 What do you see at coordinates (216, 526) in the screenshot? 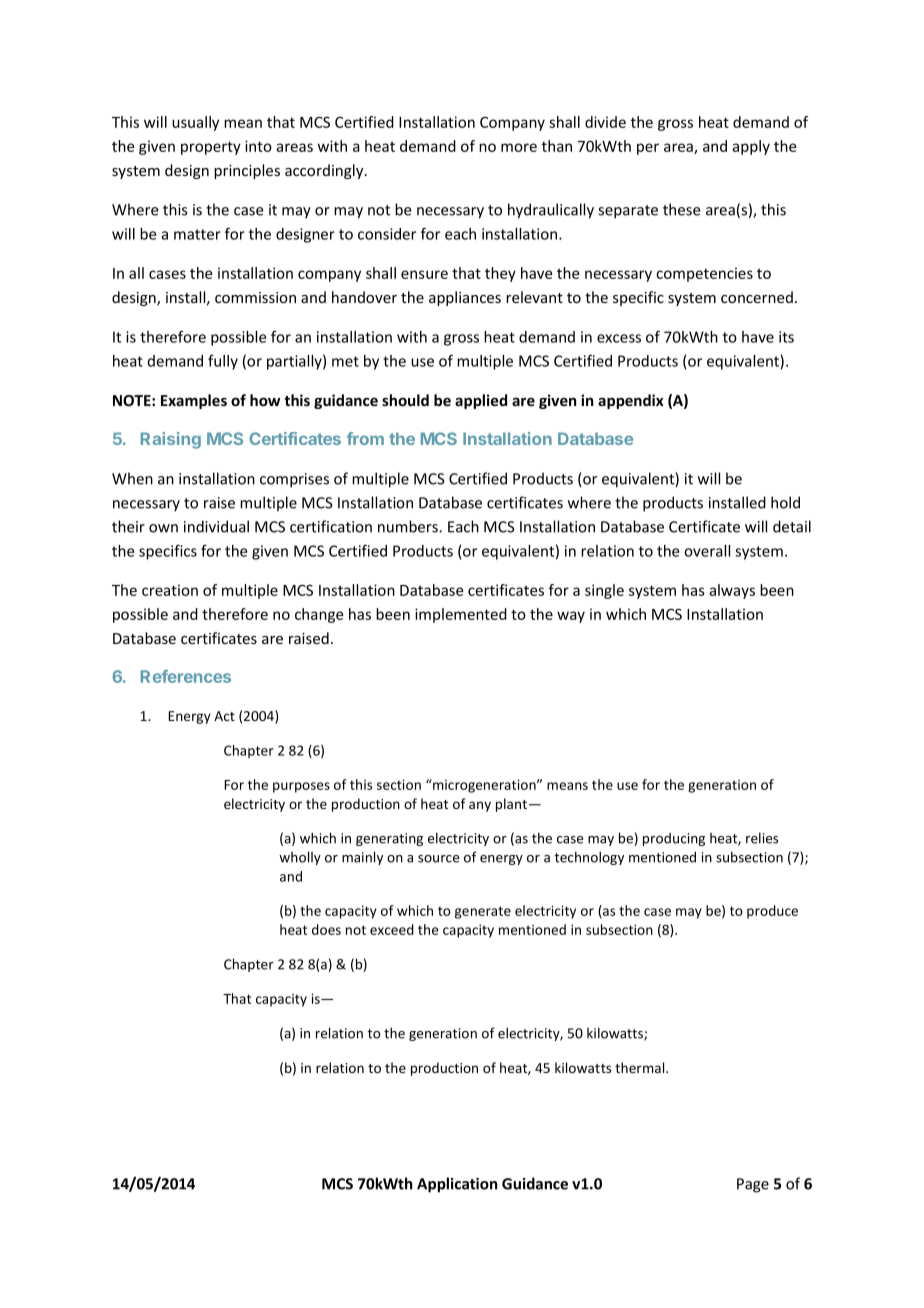
I see `individual` at bounding box center [216, 526].
